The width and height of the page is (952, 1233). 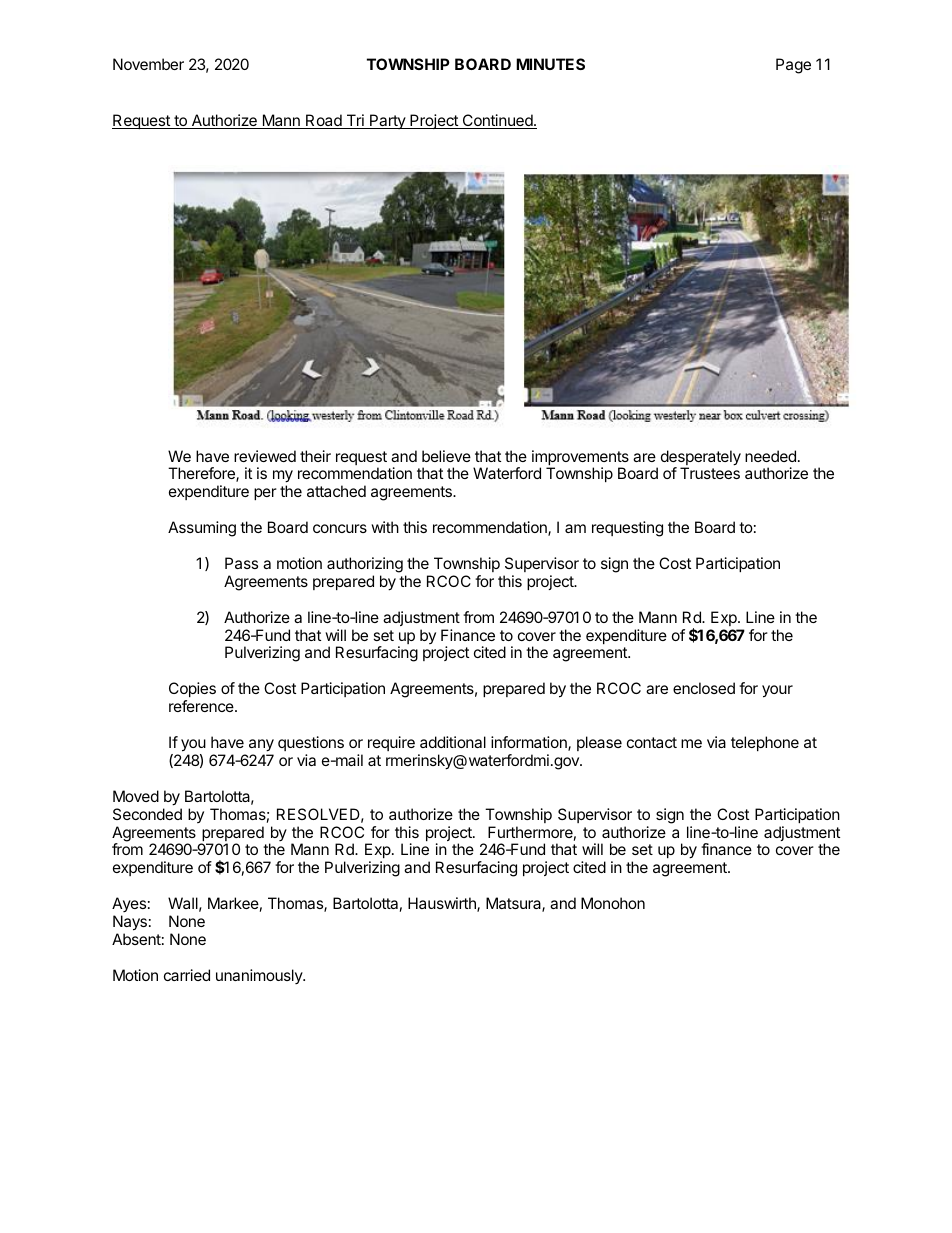 I want to click on believe, so click(x=446, y=456).
